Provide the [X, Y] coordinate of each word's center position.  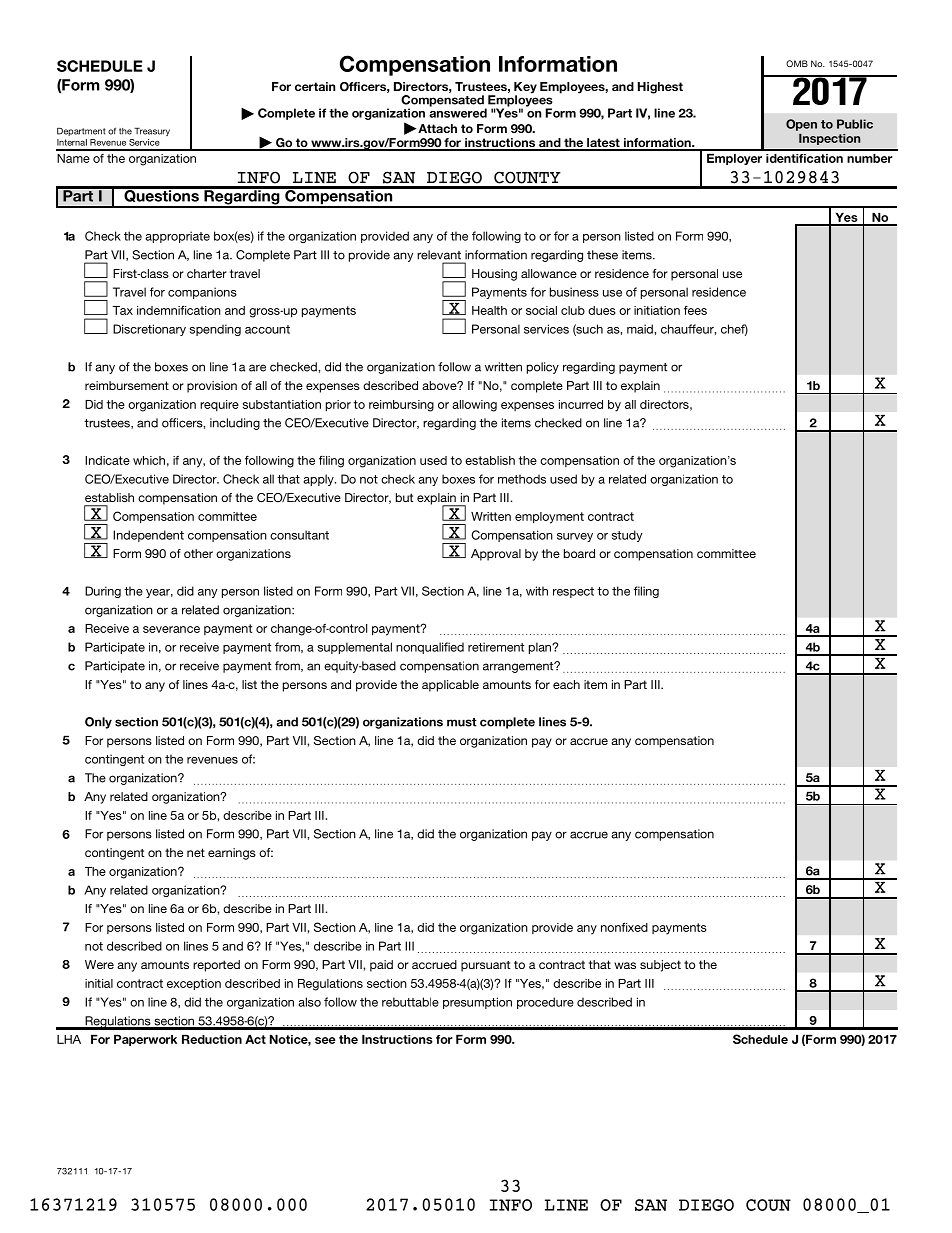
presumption [477, 1003]
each [566, 684]
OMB [797, 63]
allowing [474, 406]
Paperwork [145, 1040]
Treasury [152, 132]
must [462, 722]
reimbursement [127, 385]
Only [98, 723]
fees [695, 310]
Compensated [443, 102]
